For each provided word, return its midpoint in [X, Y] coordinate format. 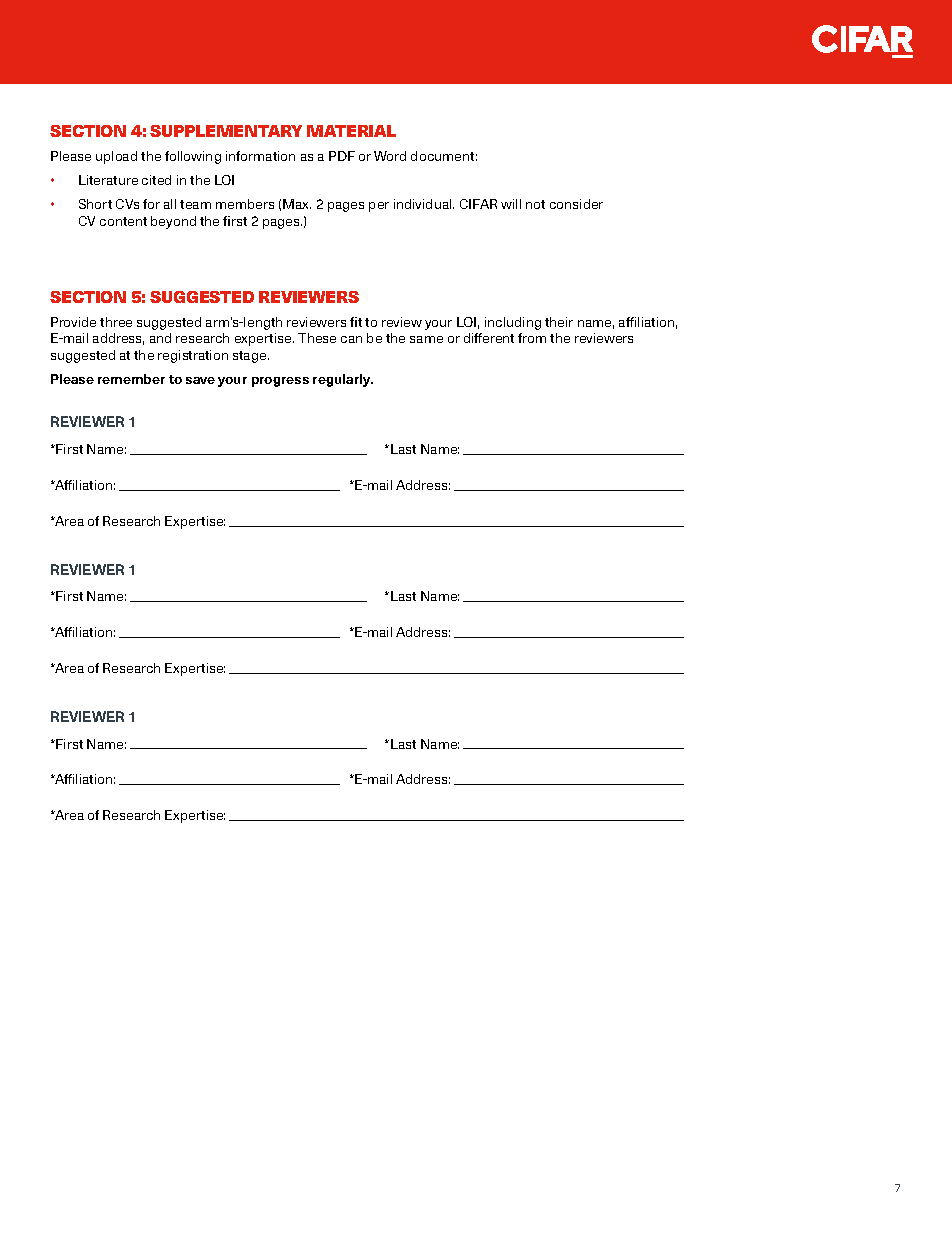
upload [116, 157]
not [535, 204]
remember [131, 379]
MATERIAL [351, 131]
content [123, 221]
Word [390, 156]
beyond [173, 222]
